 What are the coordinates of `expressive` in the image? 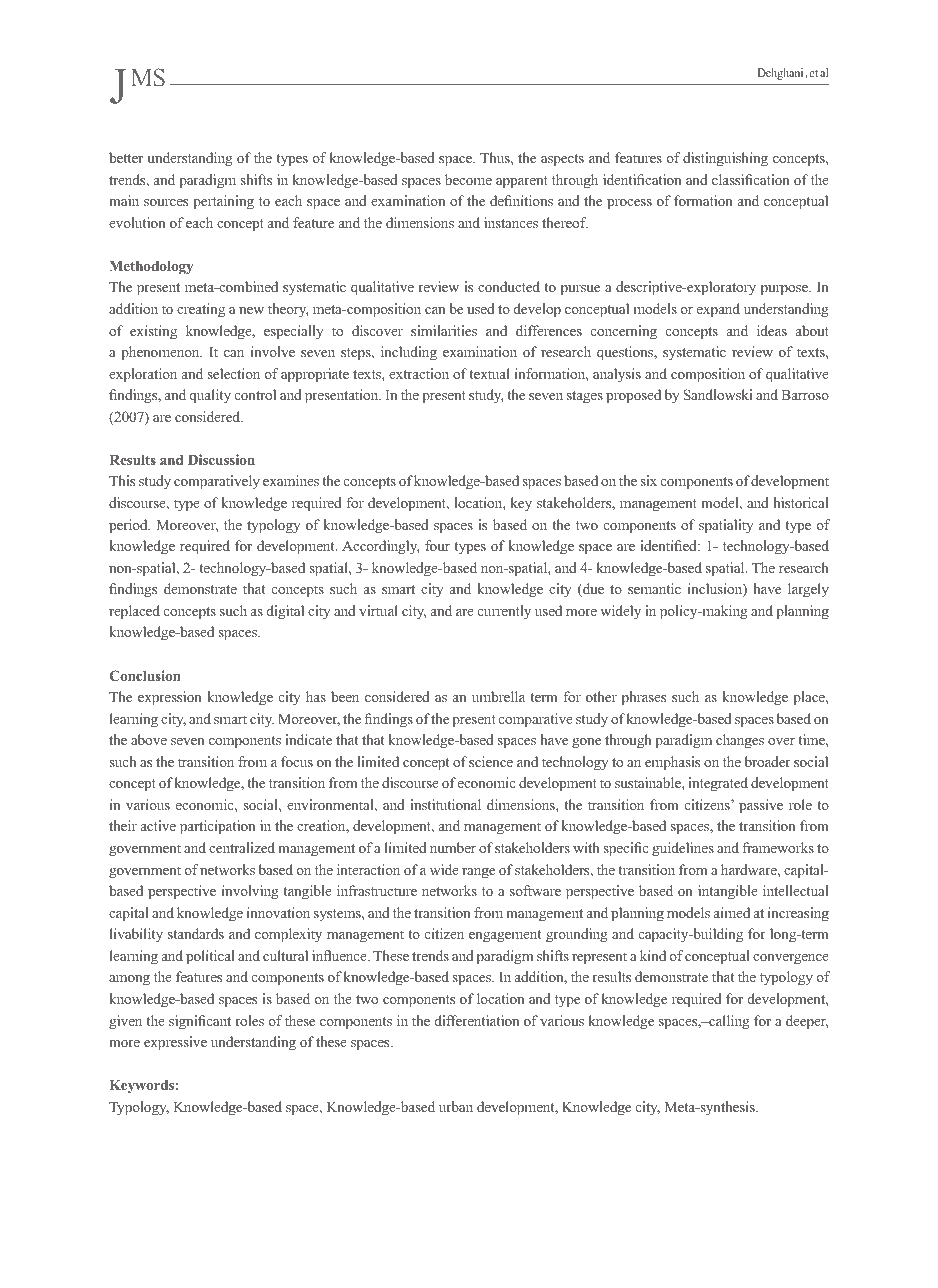 It's located at (175, 1043).
